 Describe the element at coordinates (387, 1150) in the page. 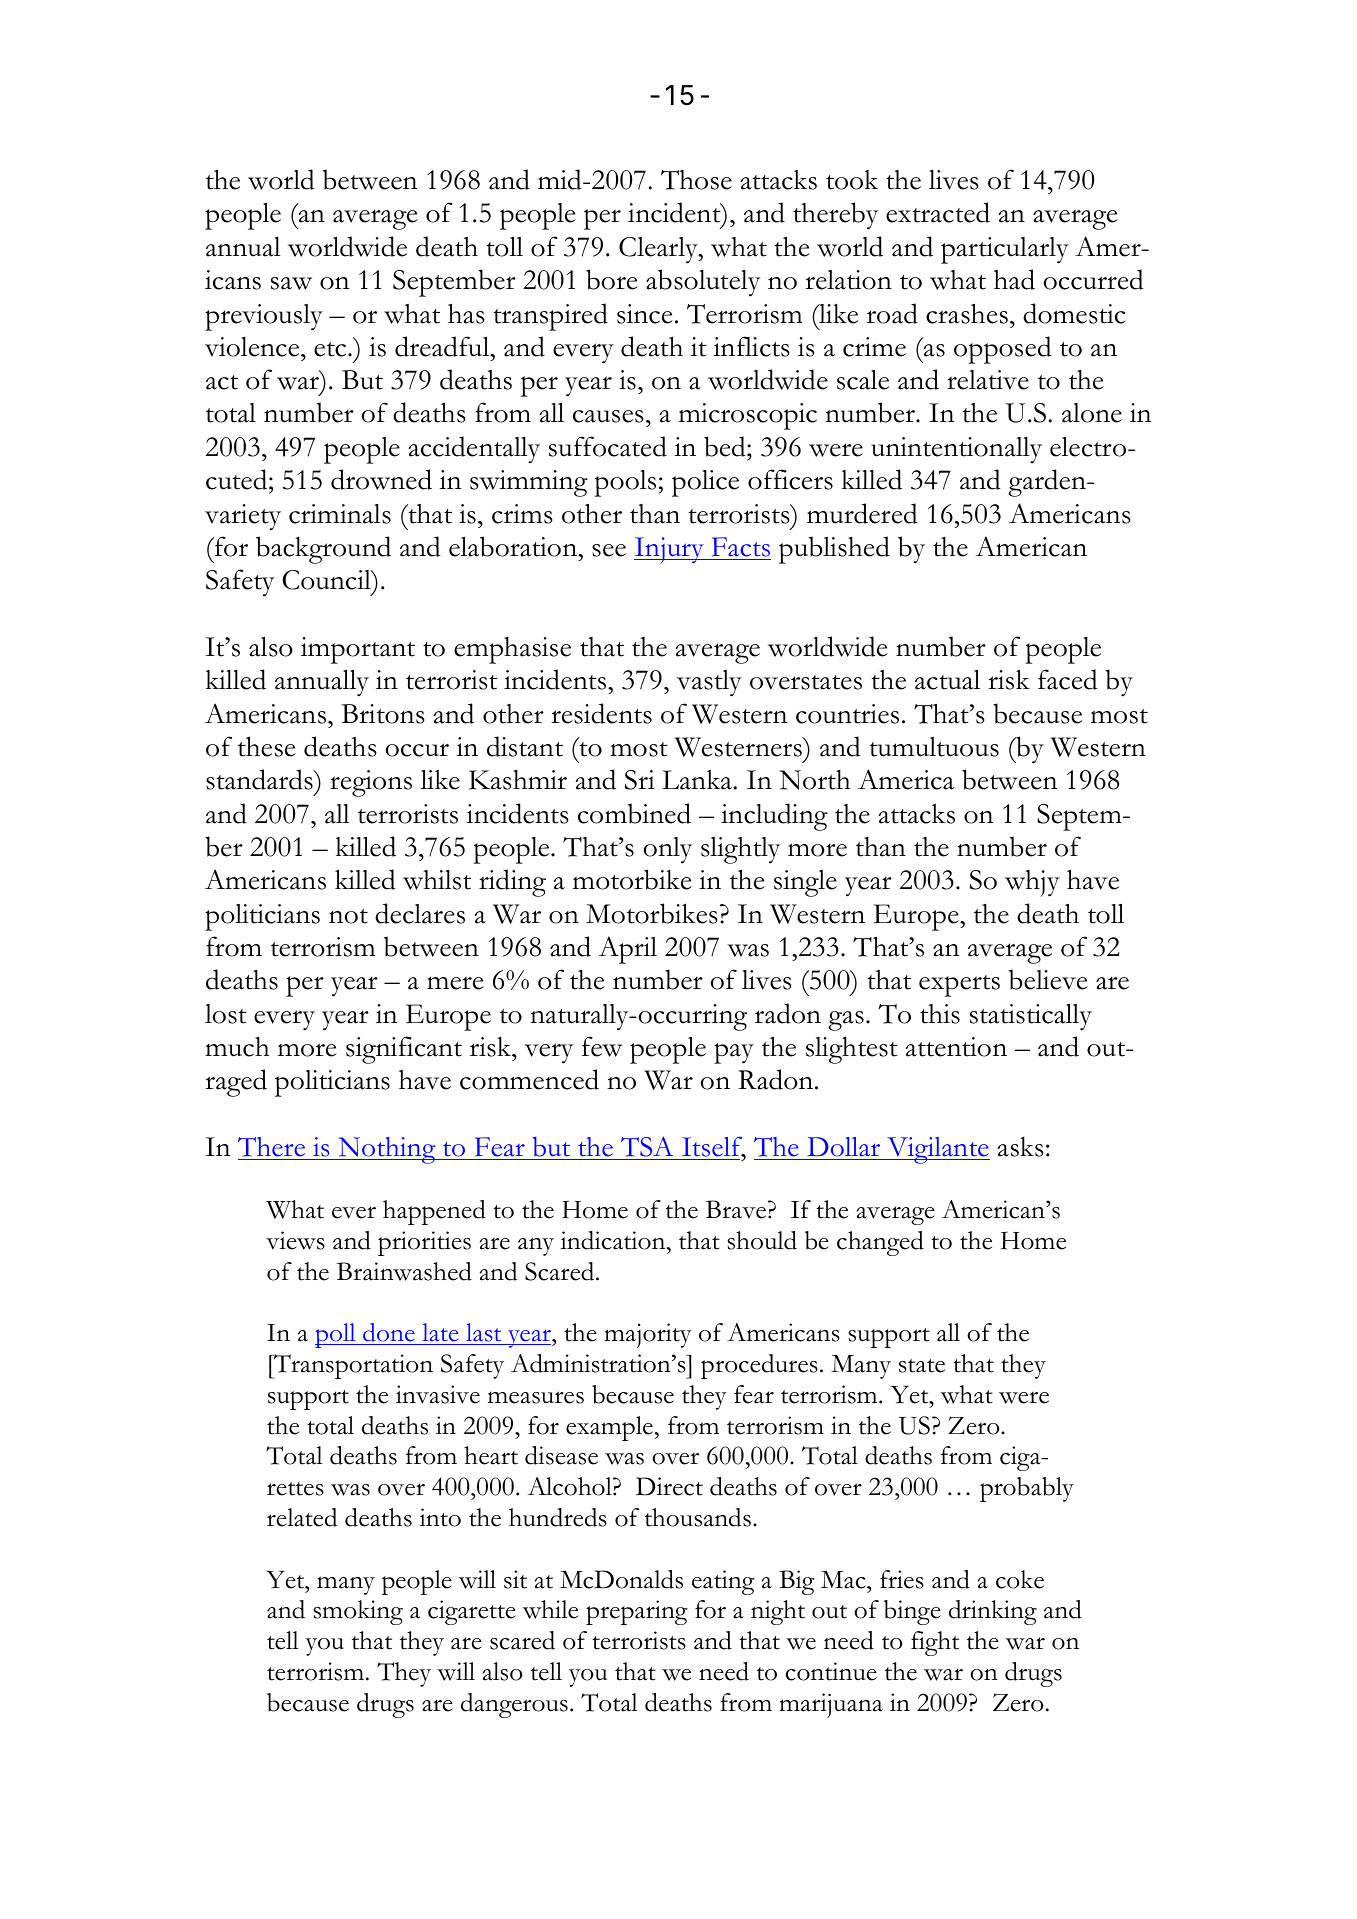

I see `Nothing` at that location.
